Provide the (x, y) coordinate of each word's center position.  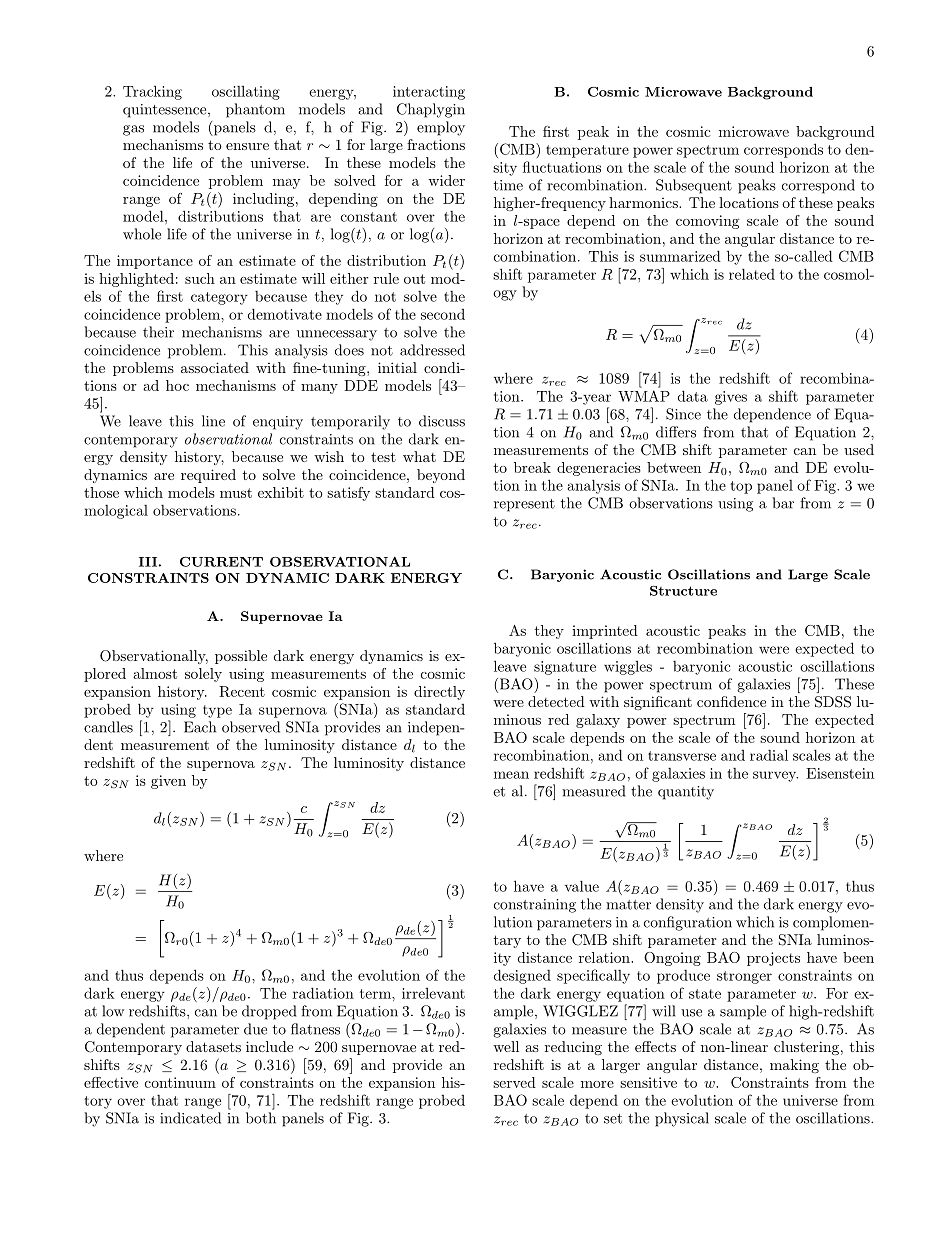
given (168, 782)
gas (133, 130)
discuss (442, 421)
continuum (180, 1082)
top (741, 487)
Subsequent (694, 186)
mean (511, 775)
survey (775, 776)
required (208, 476)
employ (441, 128)
